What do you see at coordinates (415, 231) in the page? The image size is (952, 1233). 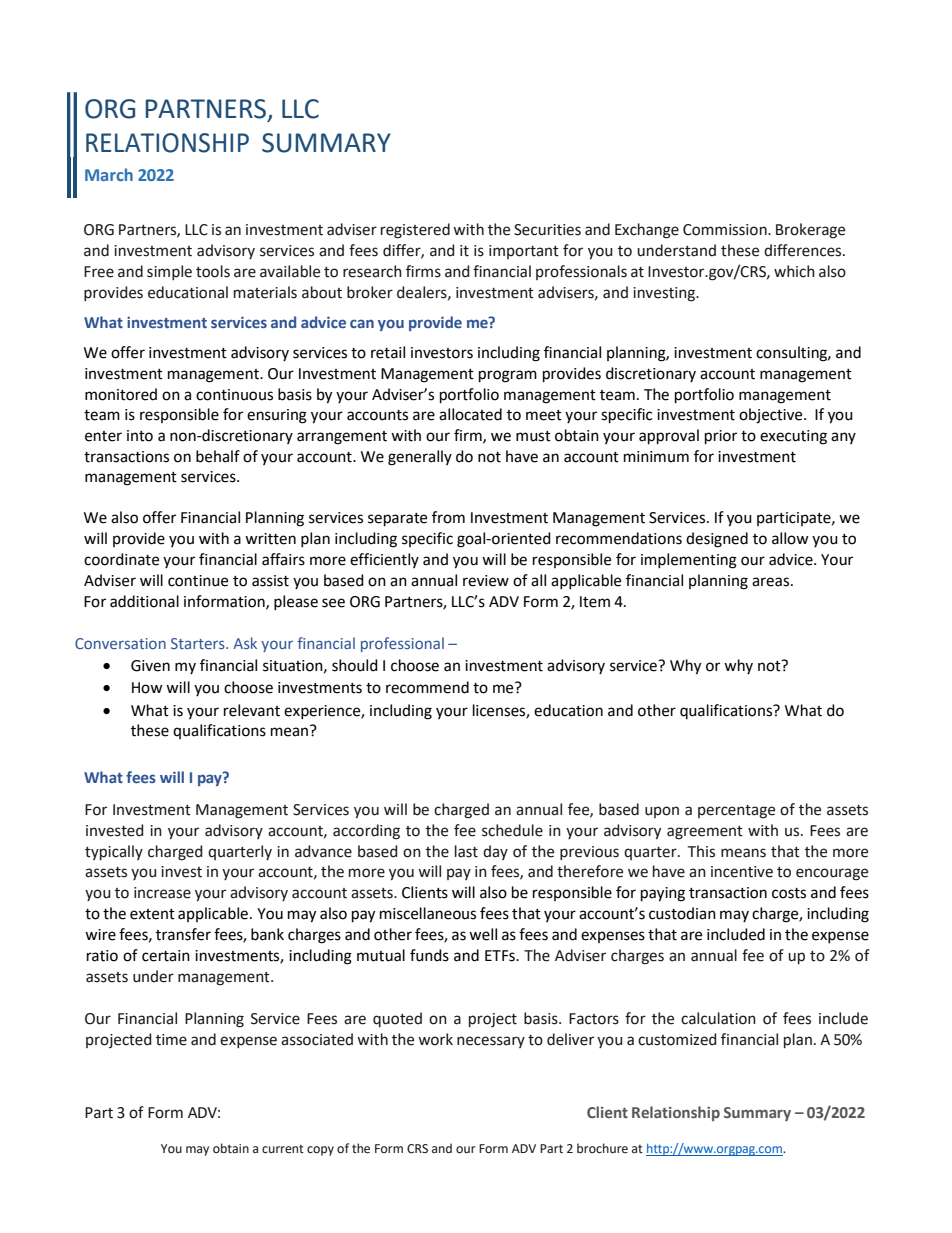 I see `registered` at bounding box center [415, 231].
